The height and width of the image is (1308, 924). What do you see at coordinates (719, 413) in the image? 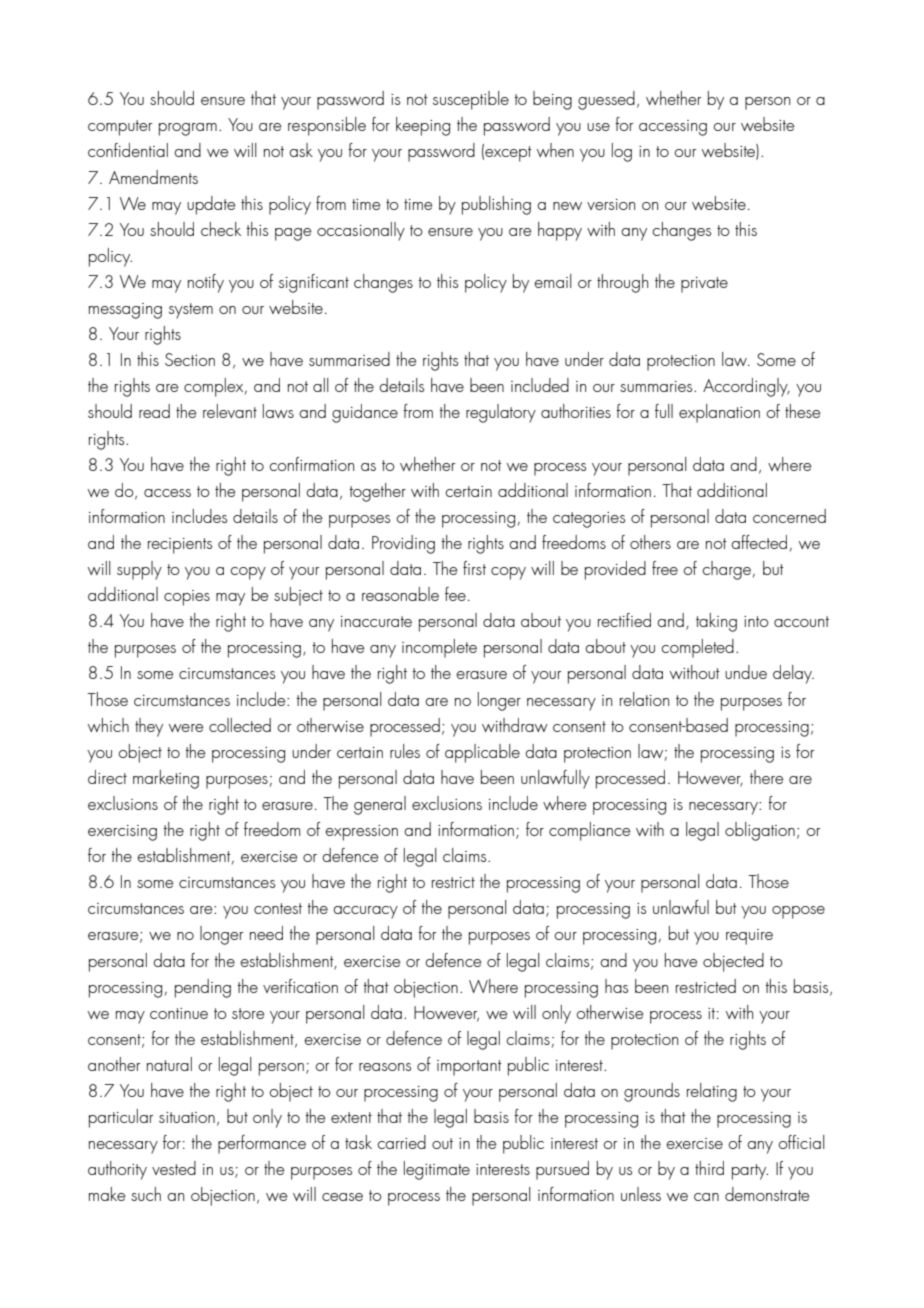
I see `explanation` at bounding box center [719, 413].
